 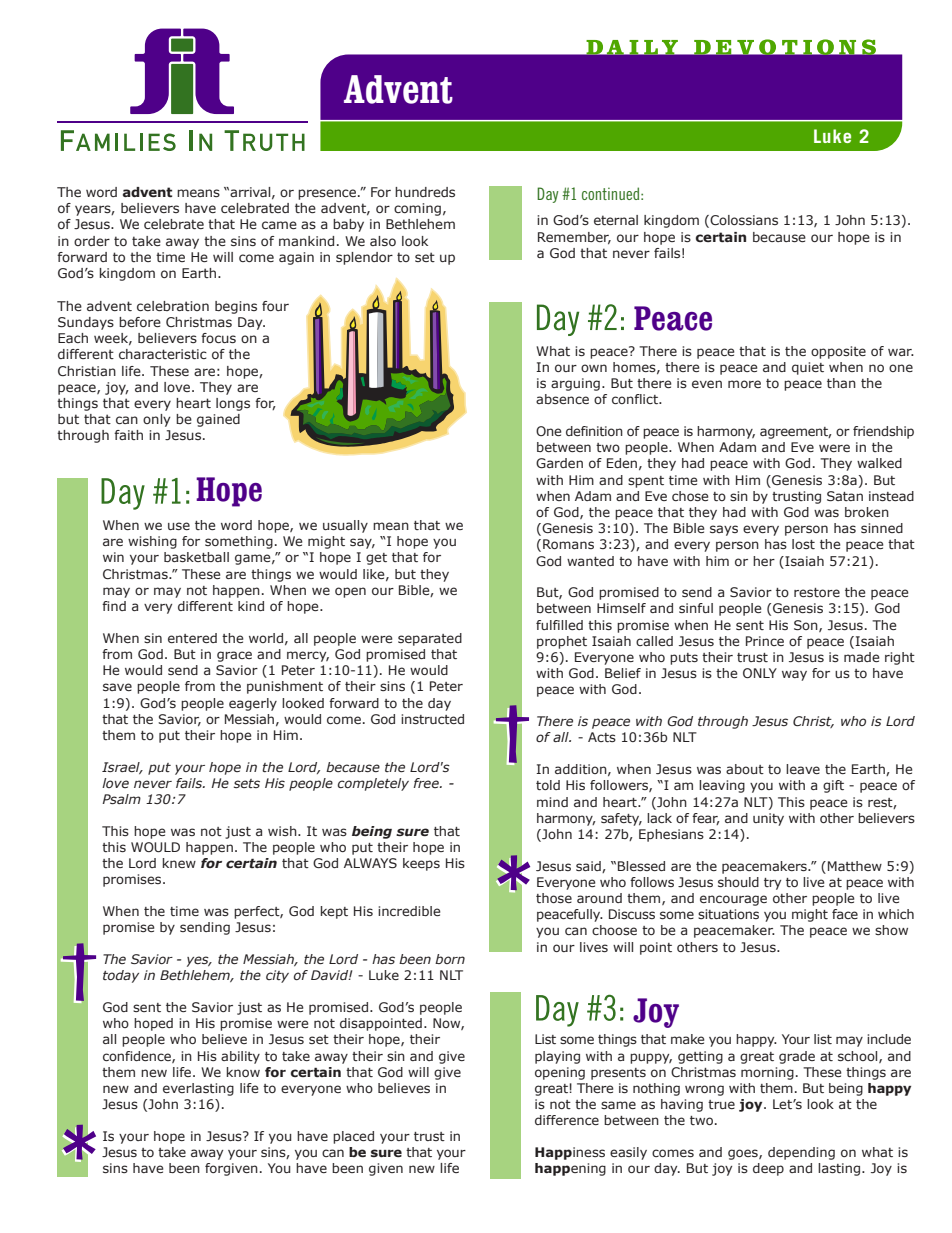 I want to click on instructed, so click(x=432, y=719).
